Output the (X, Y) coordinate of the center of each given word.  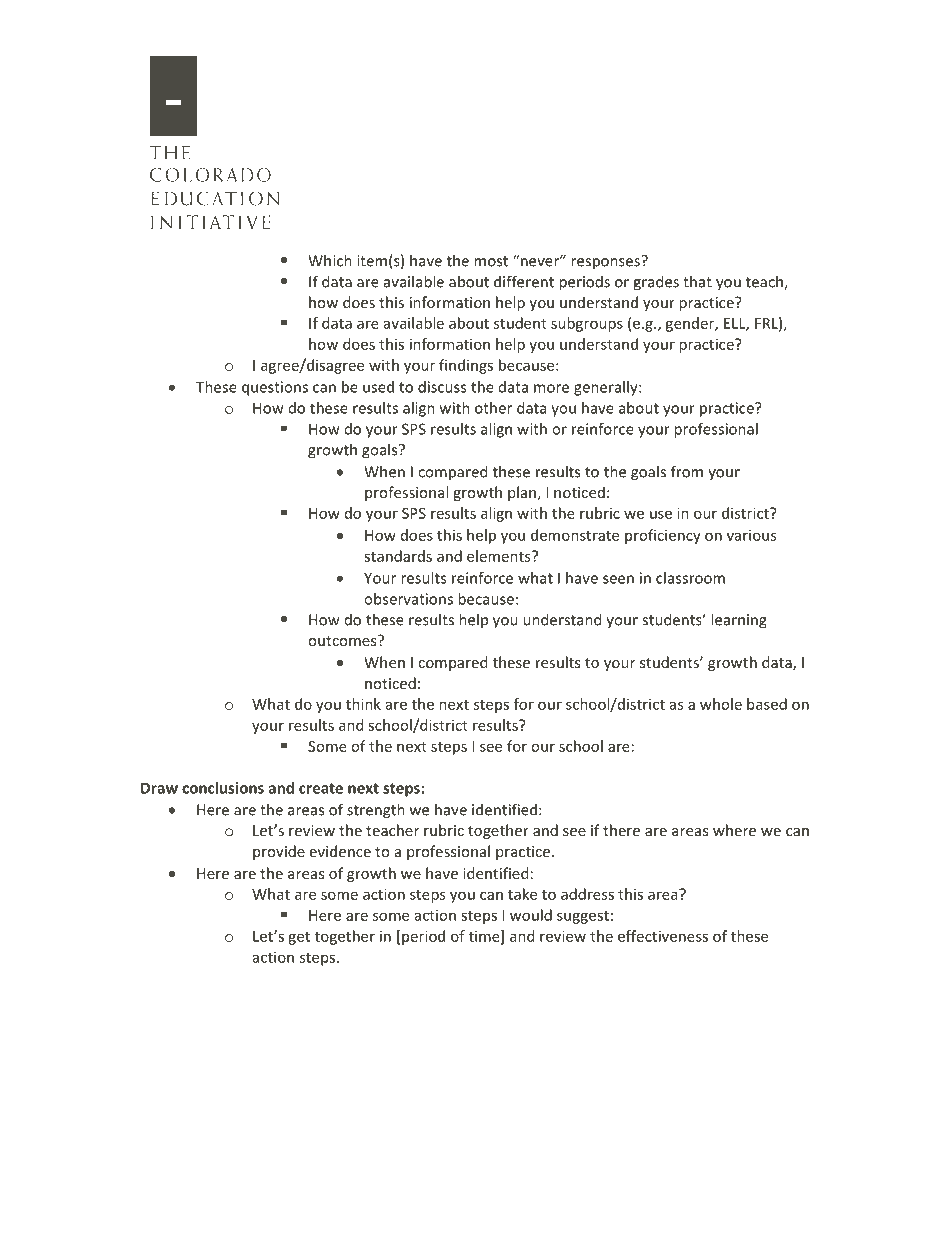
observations (408, 599)
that (697, 281)
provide (279, 852)
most (491, 261)
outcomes (343, 640)
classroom (690, 578)
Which (330, 260)
